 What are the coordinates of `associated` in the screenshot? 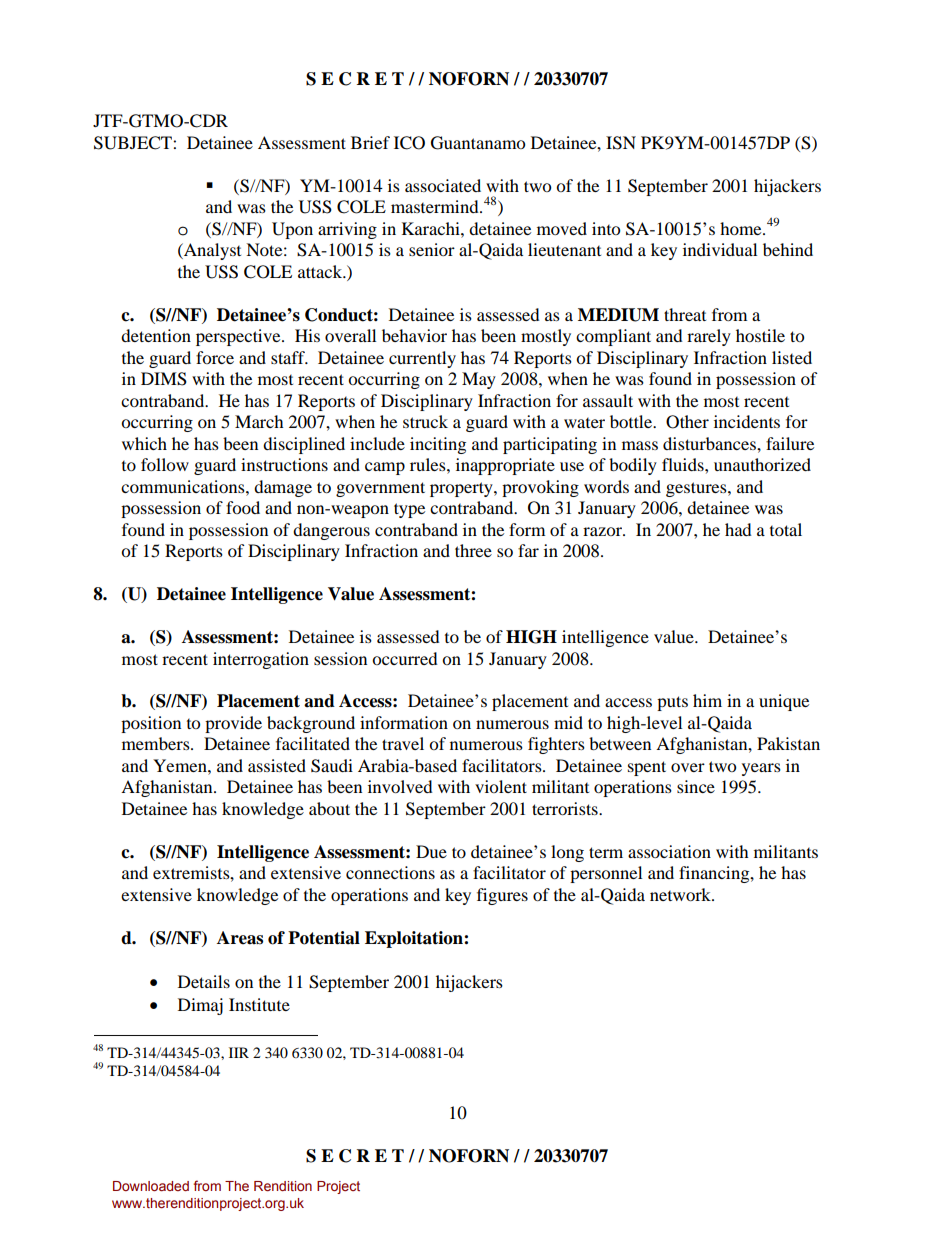 It's located at (443, 185).
